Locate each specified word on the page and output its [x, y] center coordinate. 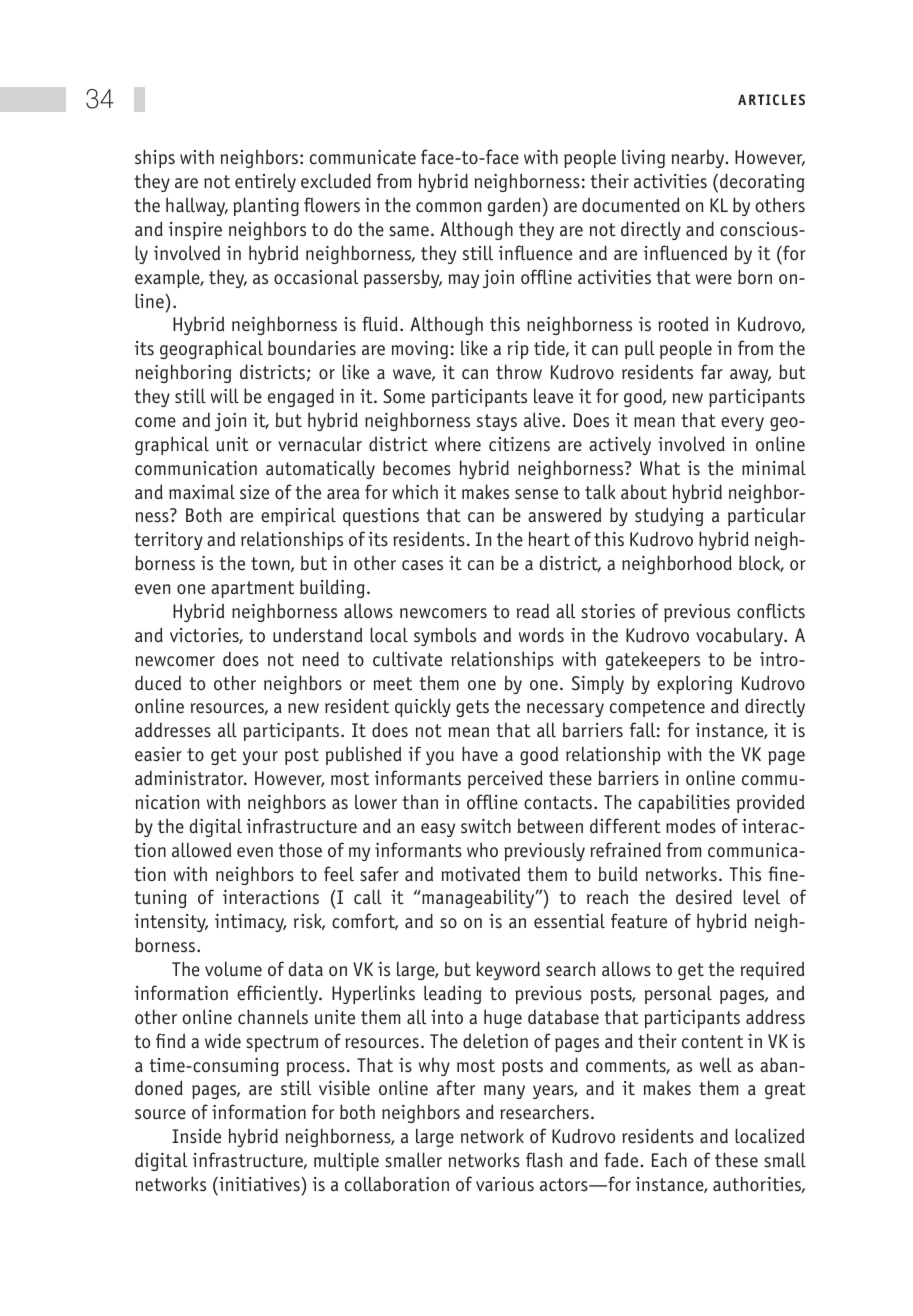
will [225, 396]
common [448, 207]
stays [497, 422]
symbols [445, 636]
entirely [265, 182]
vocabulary [740, 636]
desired [704, 897]
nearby [699, 158]
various [505, 1184]
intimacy [250, 923]
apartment [252, 589]
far [712, 372]
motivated [481, 874]
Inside [196, 1136]
